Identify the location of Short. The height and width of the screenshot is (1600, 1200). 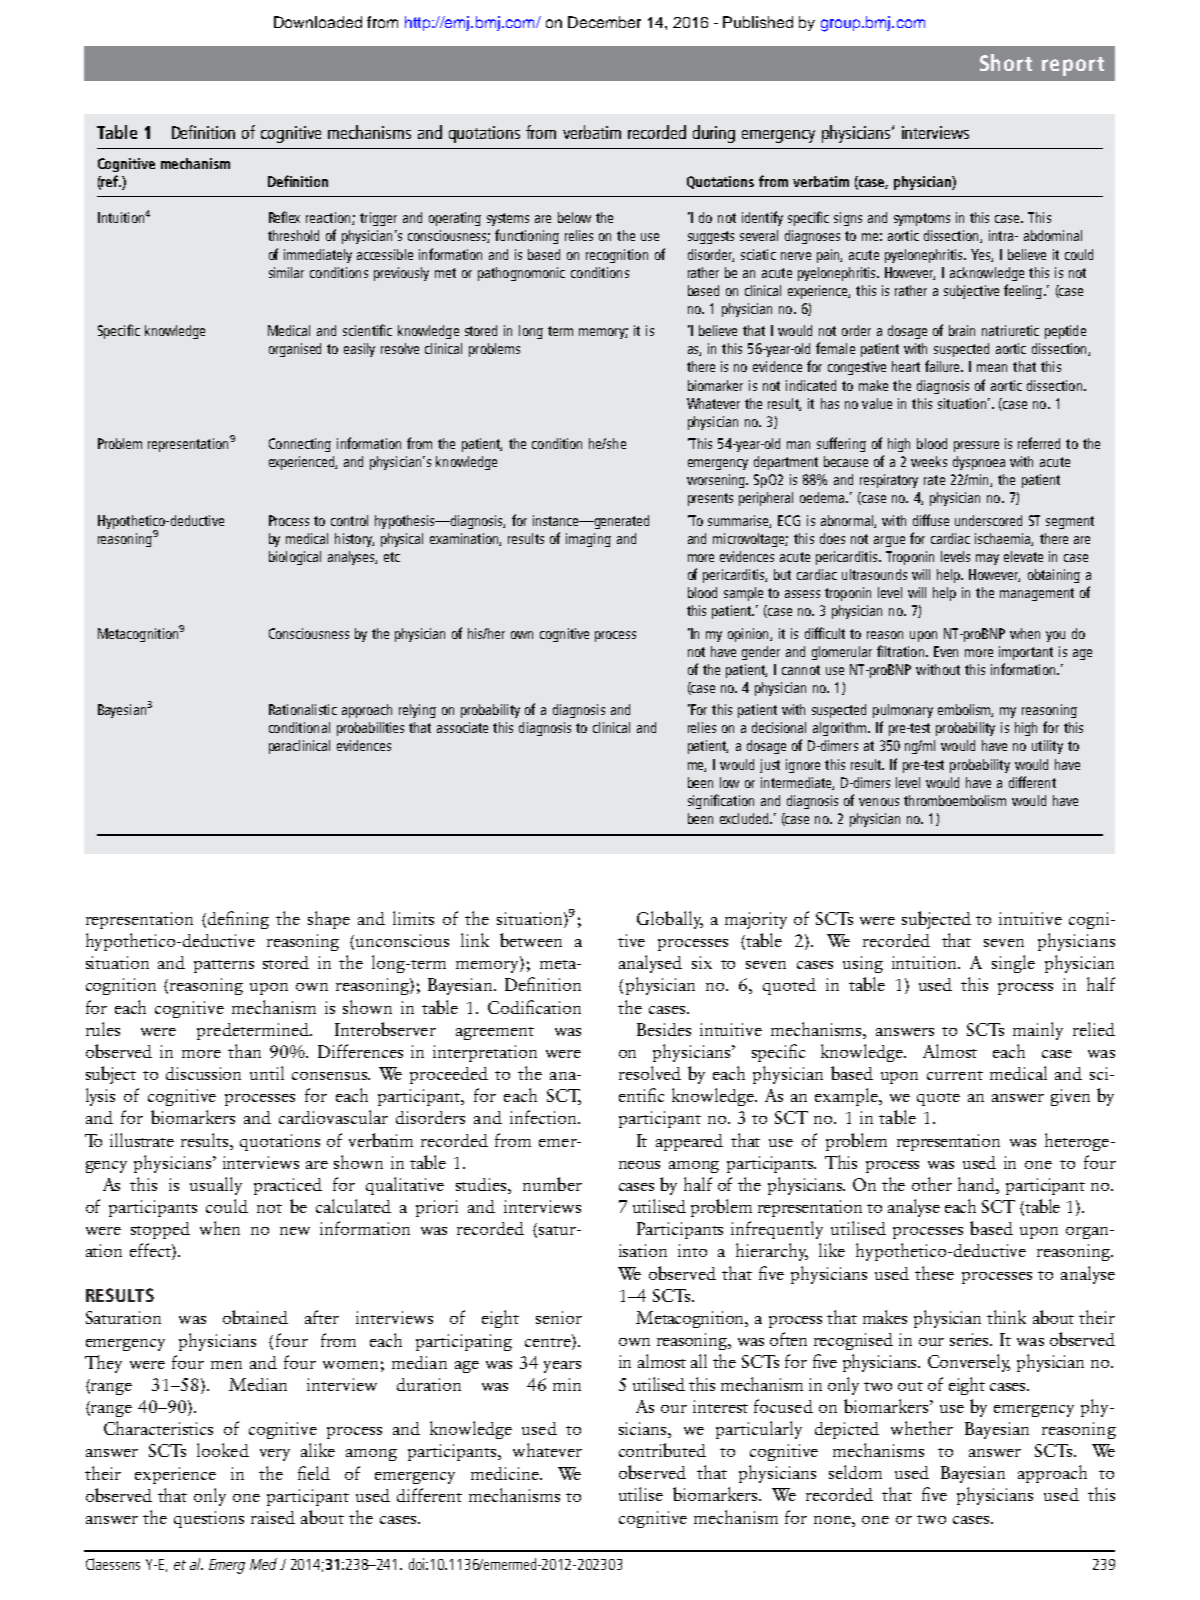
(1006, 62).
